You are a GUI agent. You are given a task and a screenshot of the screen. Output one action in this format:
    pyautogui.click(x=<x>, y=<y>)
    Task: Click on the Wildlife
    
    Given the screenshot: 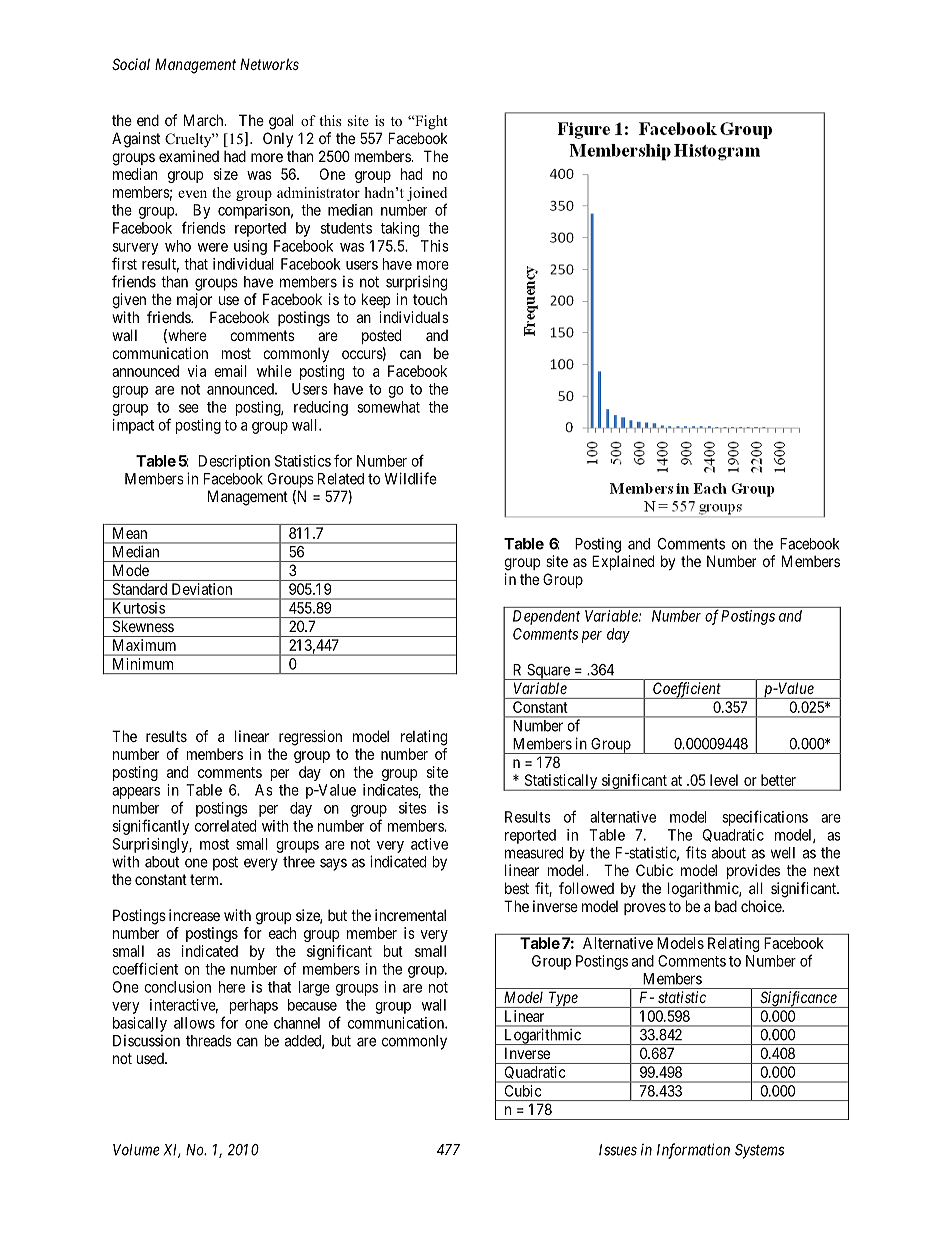 What is the action you would take?
    pyautogui.click(x=410, y=478)
